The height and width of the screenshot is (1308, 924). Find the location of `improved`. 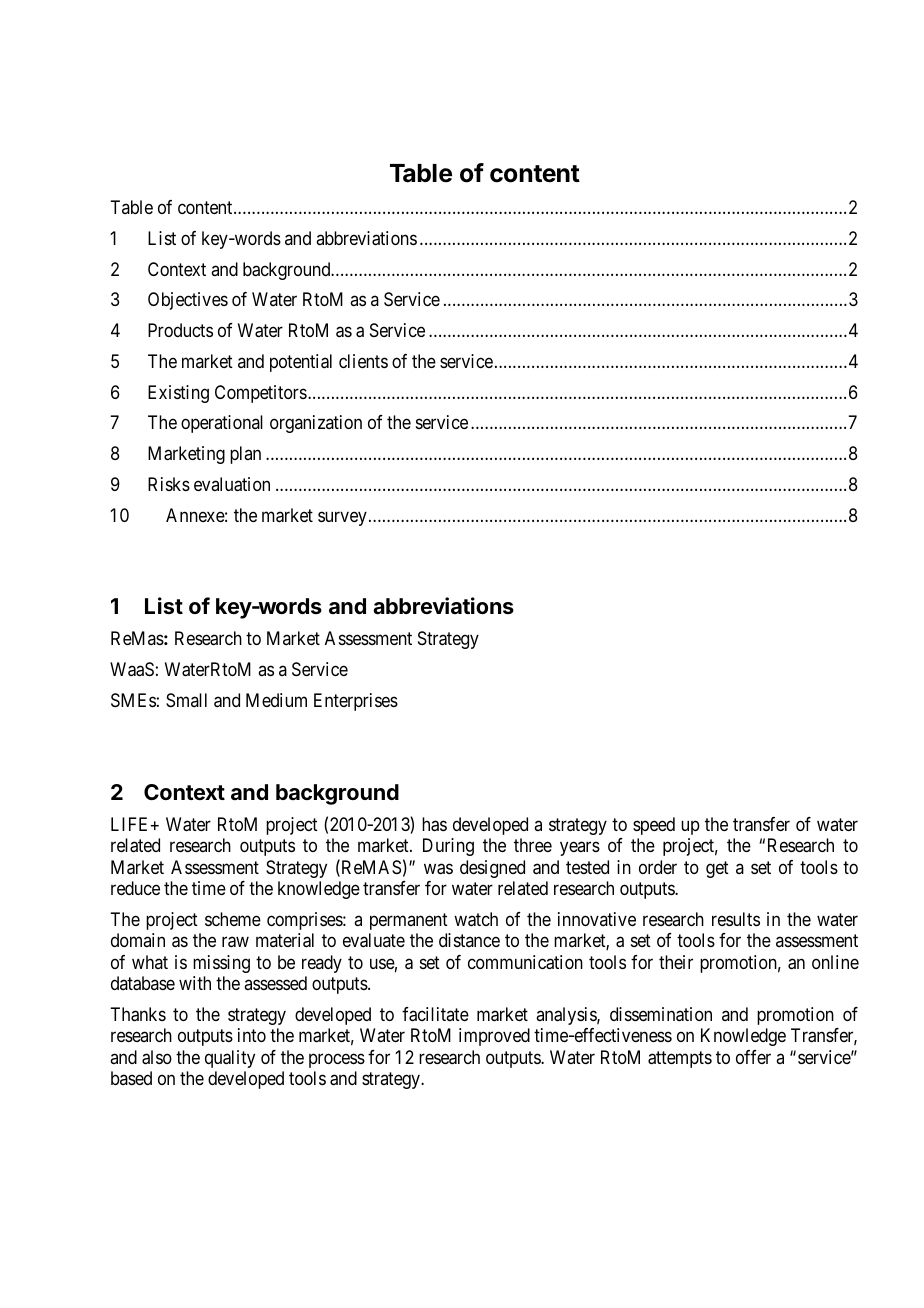

improved is located at coordinates (494, 1037).
